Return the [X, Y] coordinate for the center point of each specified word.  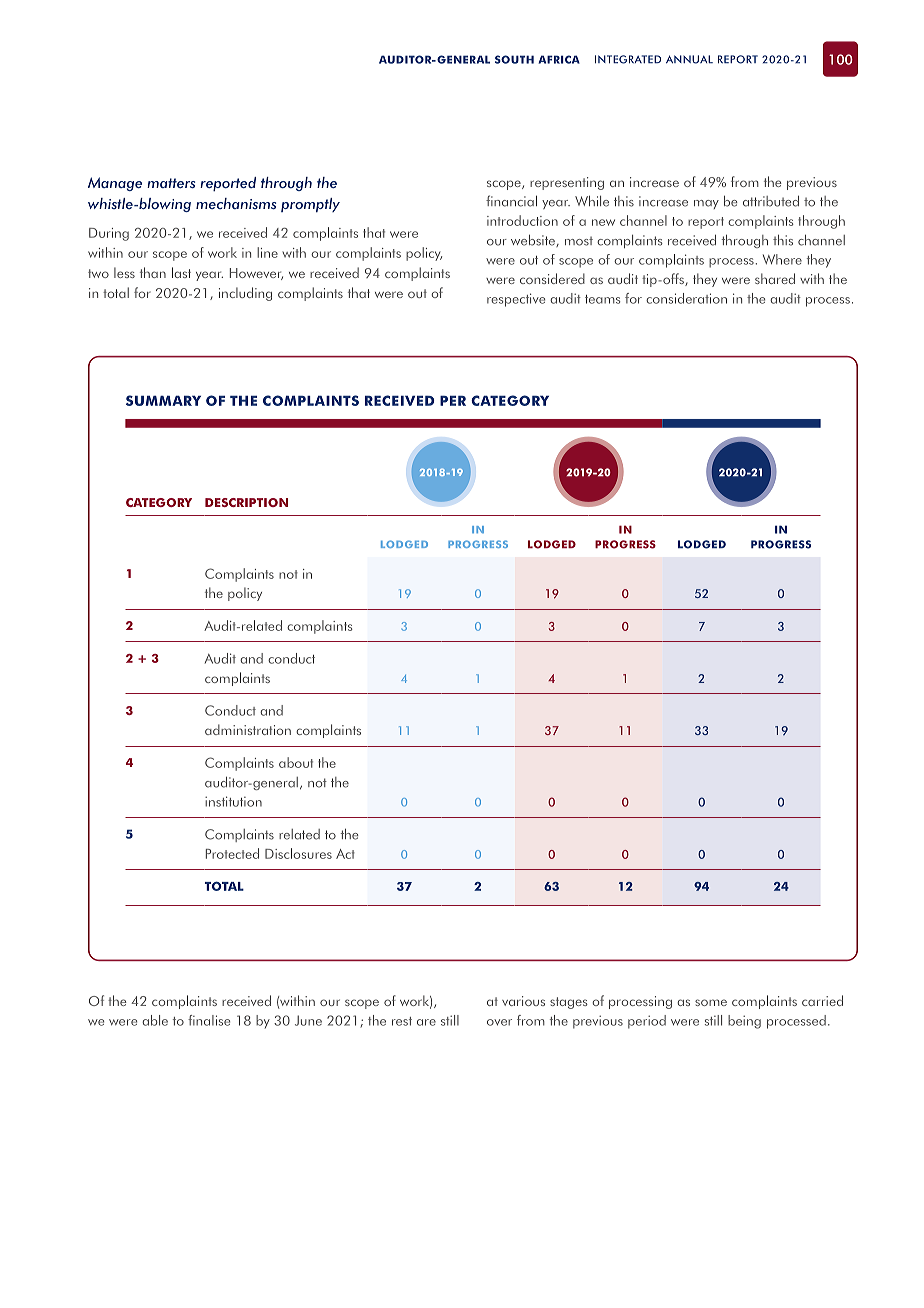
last [181, 272]
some [711, 1002]
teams [602, 299]
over [499, 1022]
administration [248, 729]
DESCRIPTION [246, 502]
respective [516, 300]
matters [171, 183]
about [296, 762]
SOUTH [514, 59]
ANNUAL [689, 59]
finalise [209, 1020]
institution [233, 801]
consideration [686, 298]
